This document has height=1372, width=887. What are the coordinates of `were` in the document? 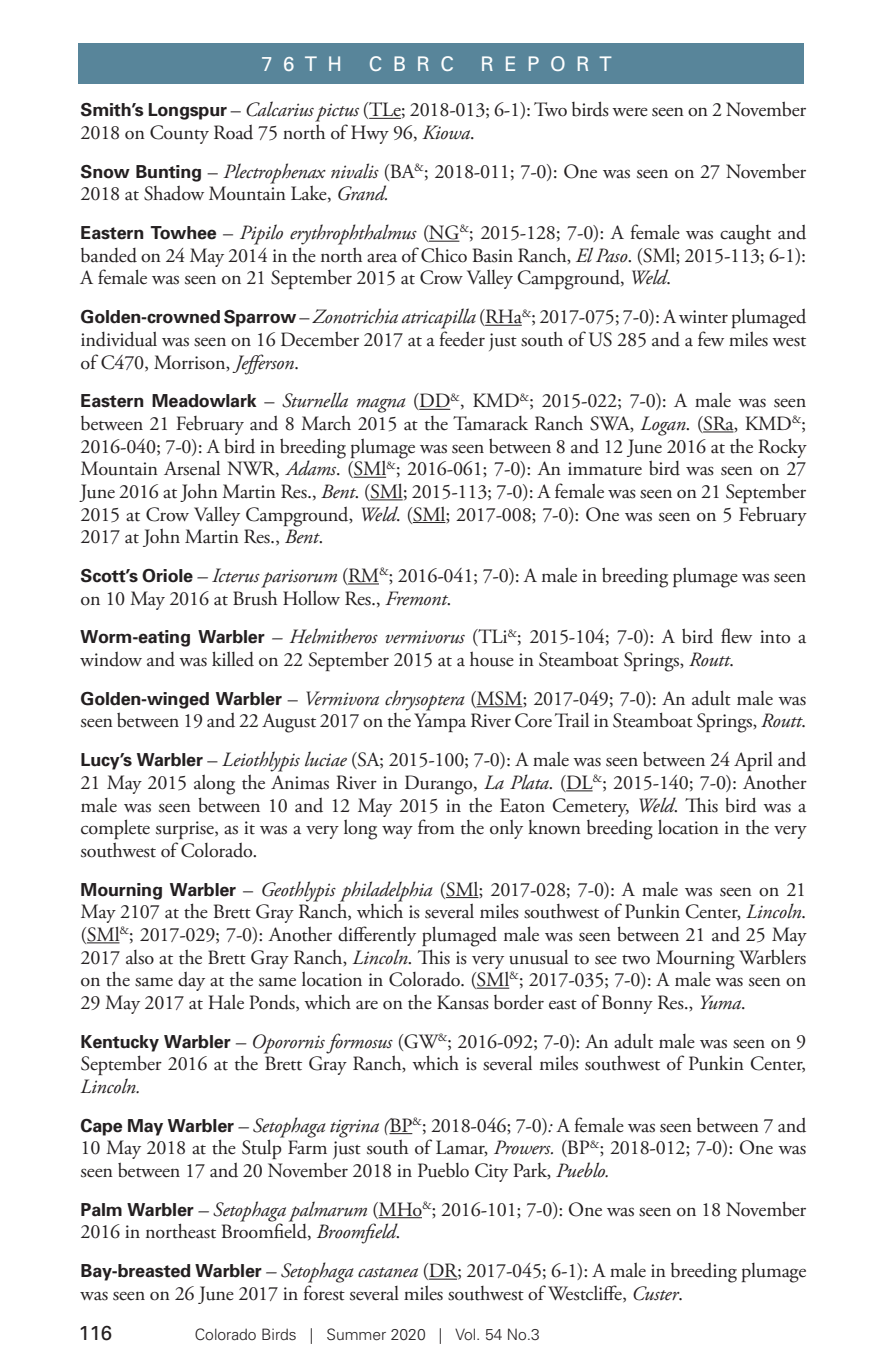 It's located at (630, 112).
